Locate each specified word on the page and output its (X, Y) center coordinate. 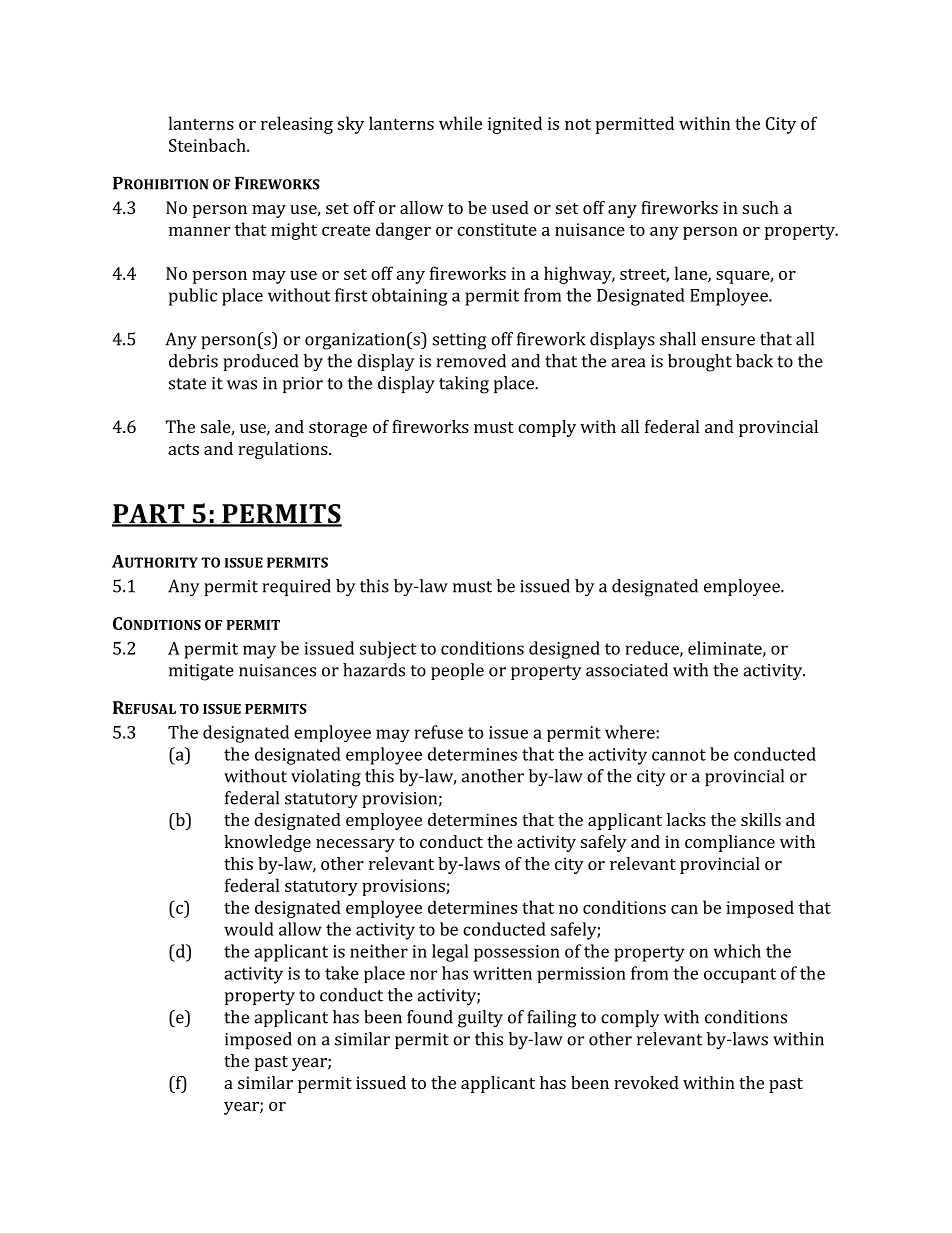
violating (326, 778)
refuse (439, 732)
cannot (679, 755)
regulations (284, 450)
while (460, 123)
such (761, 207)
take (342, 973)
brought (700, 363)
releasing (297, 125)
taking (464, 385)
